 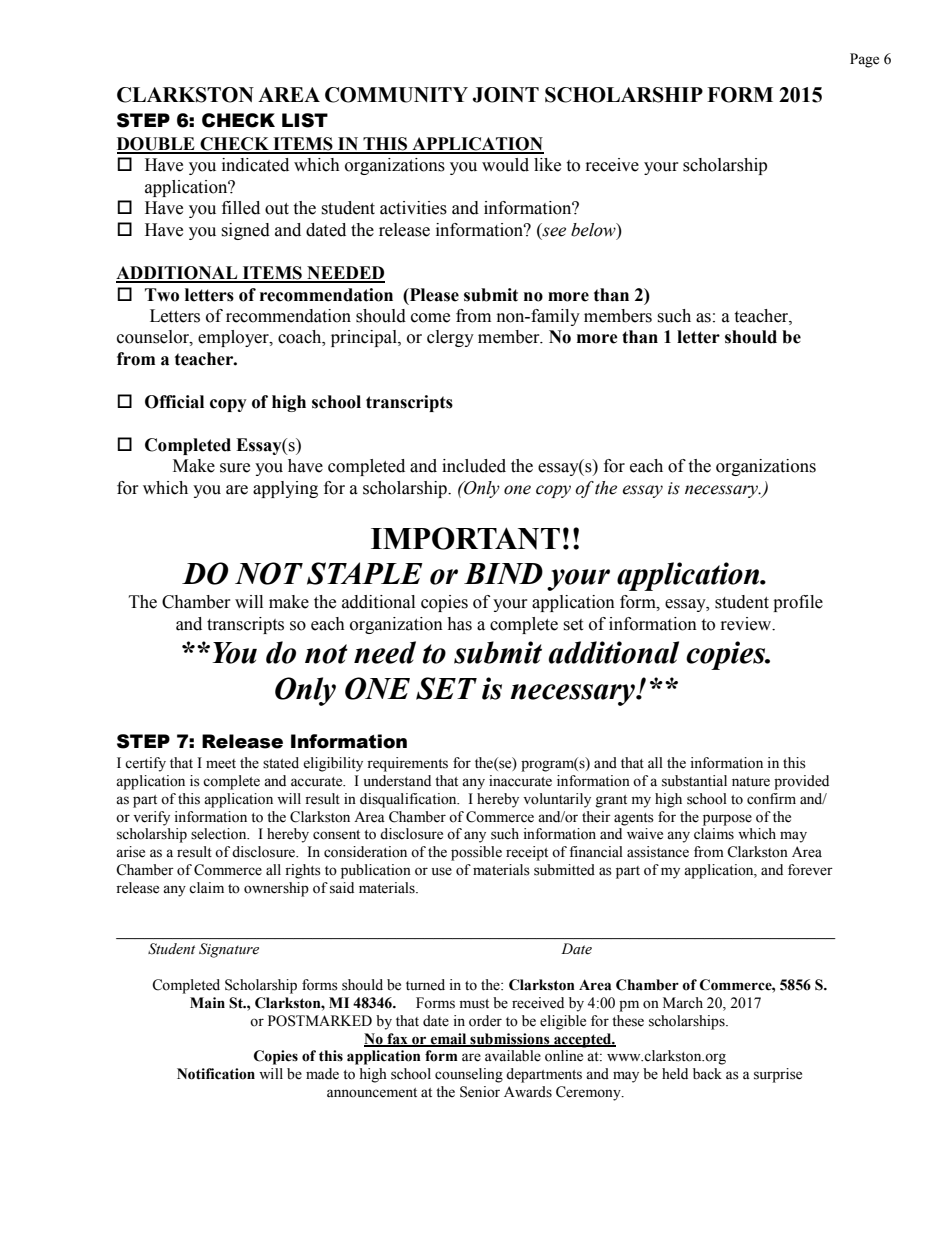 What do you see at coordinates (503, 573) in the screenshot?
I see `BIND` at bounding box center [503, 573].
